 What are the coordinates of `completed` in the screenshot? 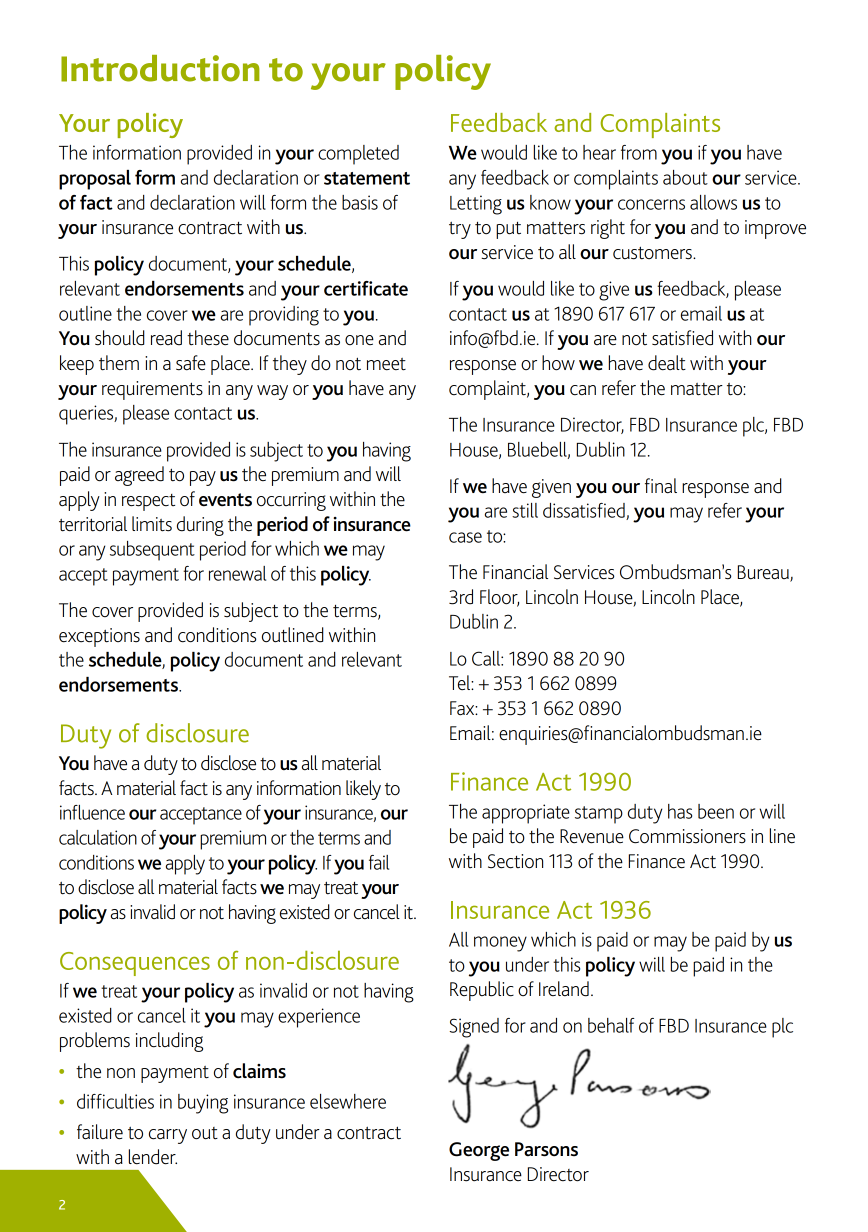 It's located at (358, 155).
